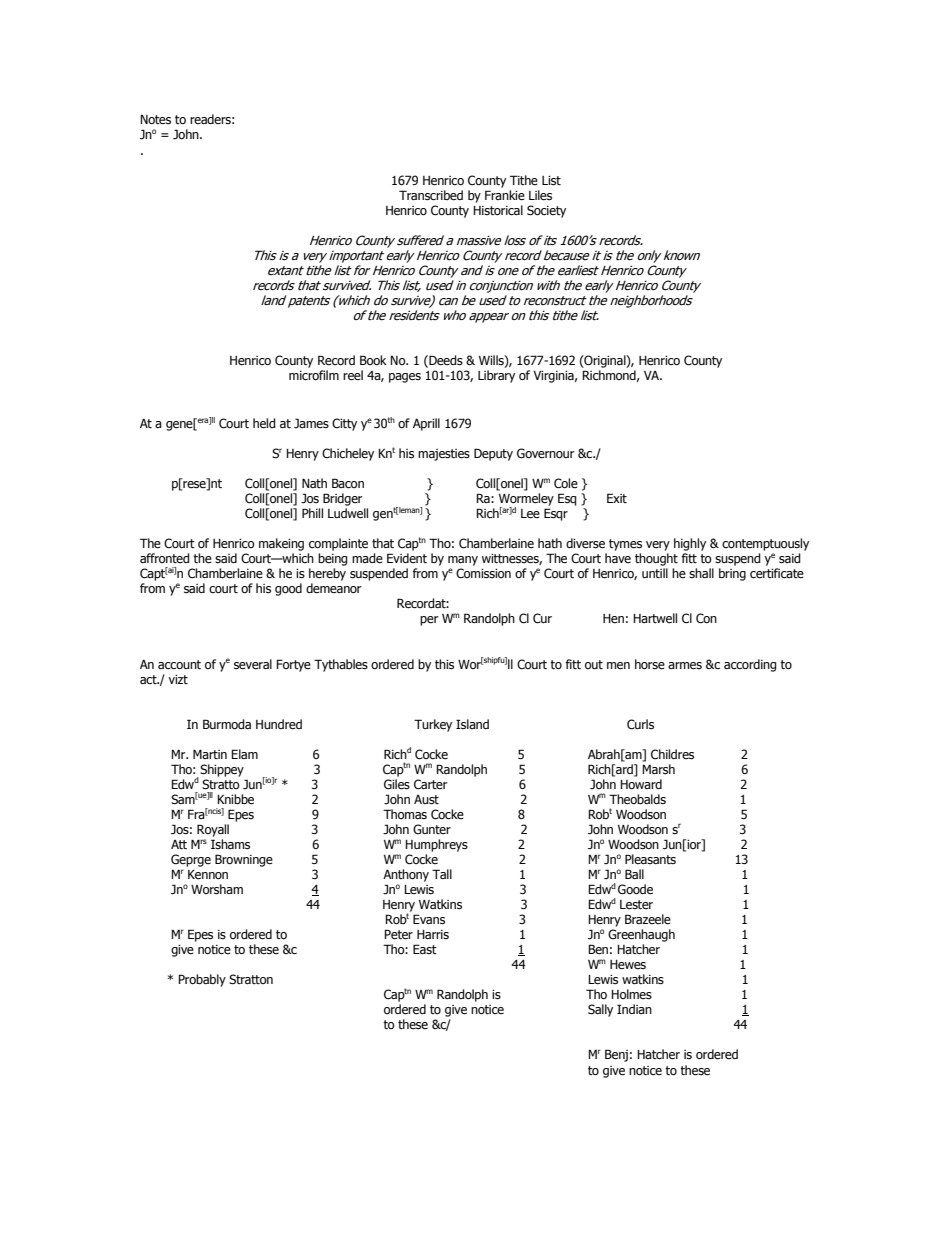  I want to click on Liles, so click(540, 195).
